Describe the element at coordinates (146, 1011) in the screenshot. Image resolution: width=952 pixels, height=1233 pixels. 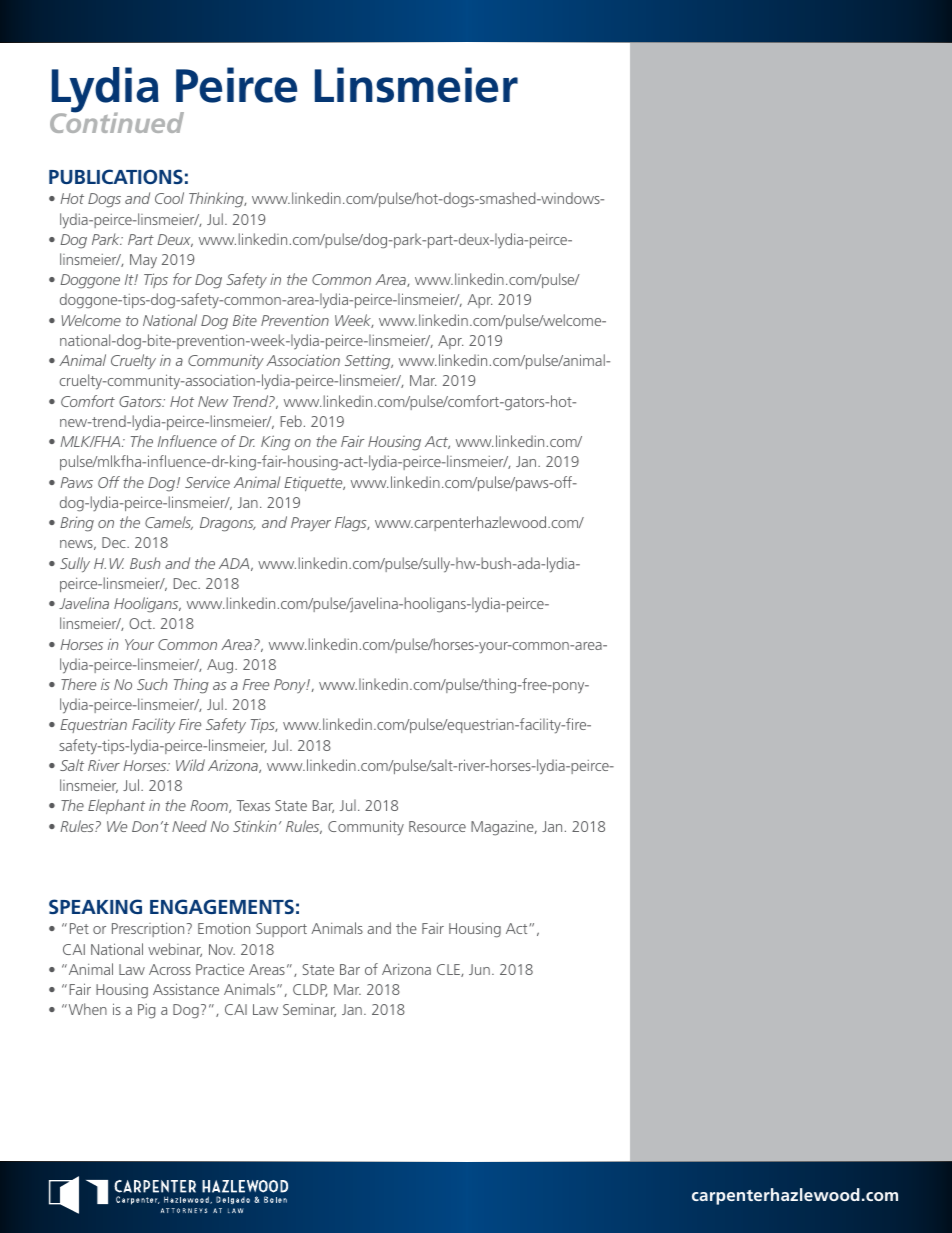
I see `Pig` at that location.
